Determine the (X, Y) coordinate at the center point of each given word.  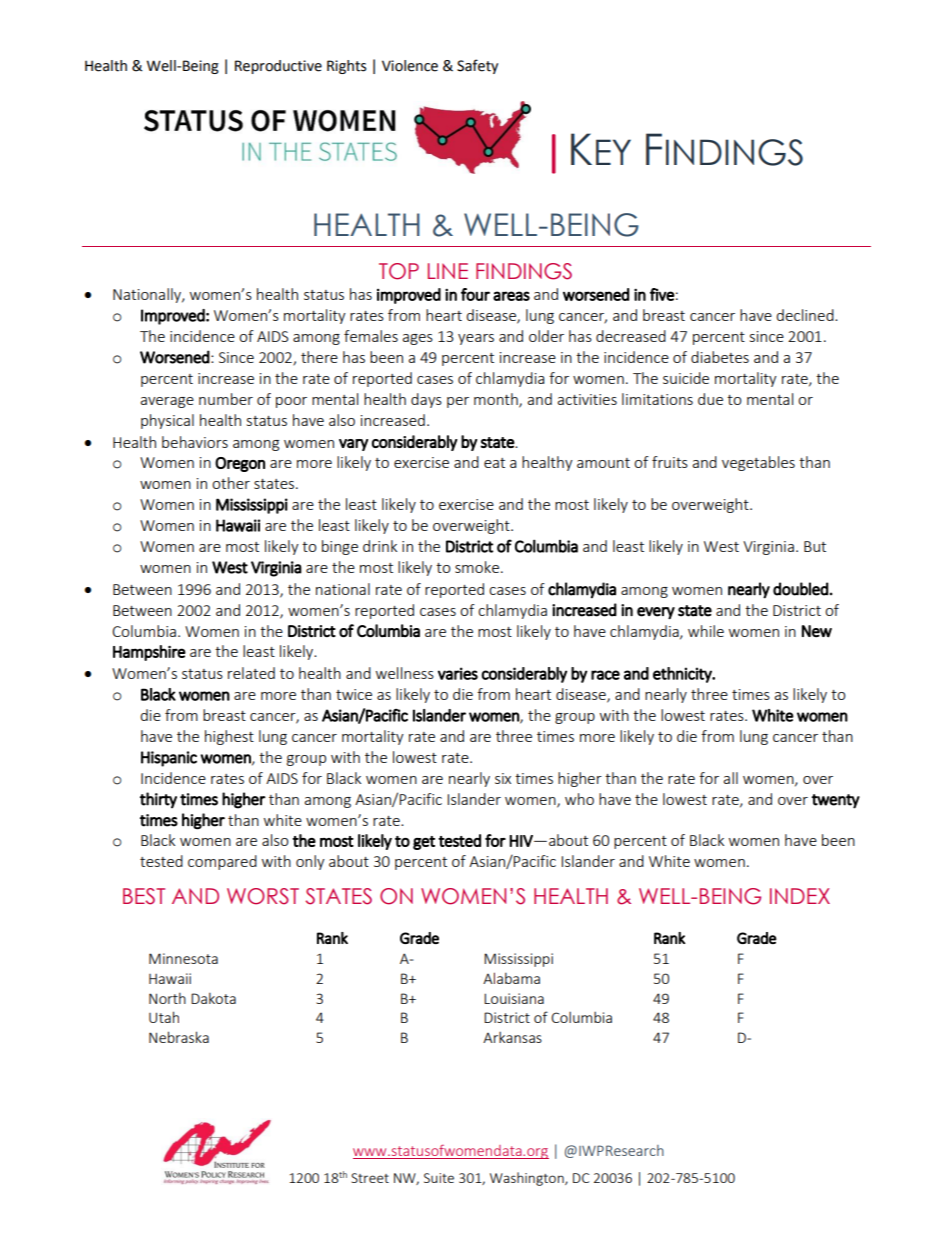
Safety (477, 66)
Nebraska (179, 1037)
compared (222, 862)
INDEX (800, 896)
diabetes (720, 357)
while (706, 631)
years (476, 339)
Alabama (511, 978)
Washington (528, 1179)
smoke (478, 567)
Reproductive (278, 67)
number (226, 399)
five (662, 294)
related (251, 673)
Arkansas (512, 1037)
